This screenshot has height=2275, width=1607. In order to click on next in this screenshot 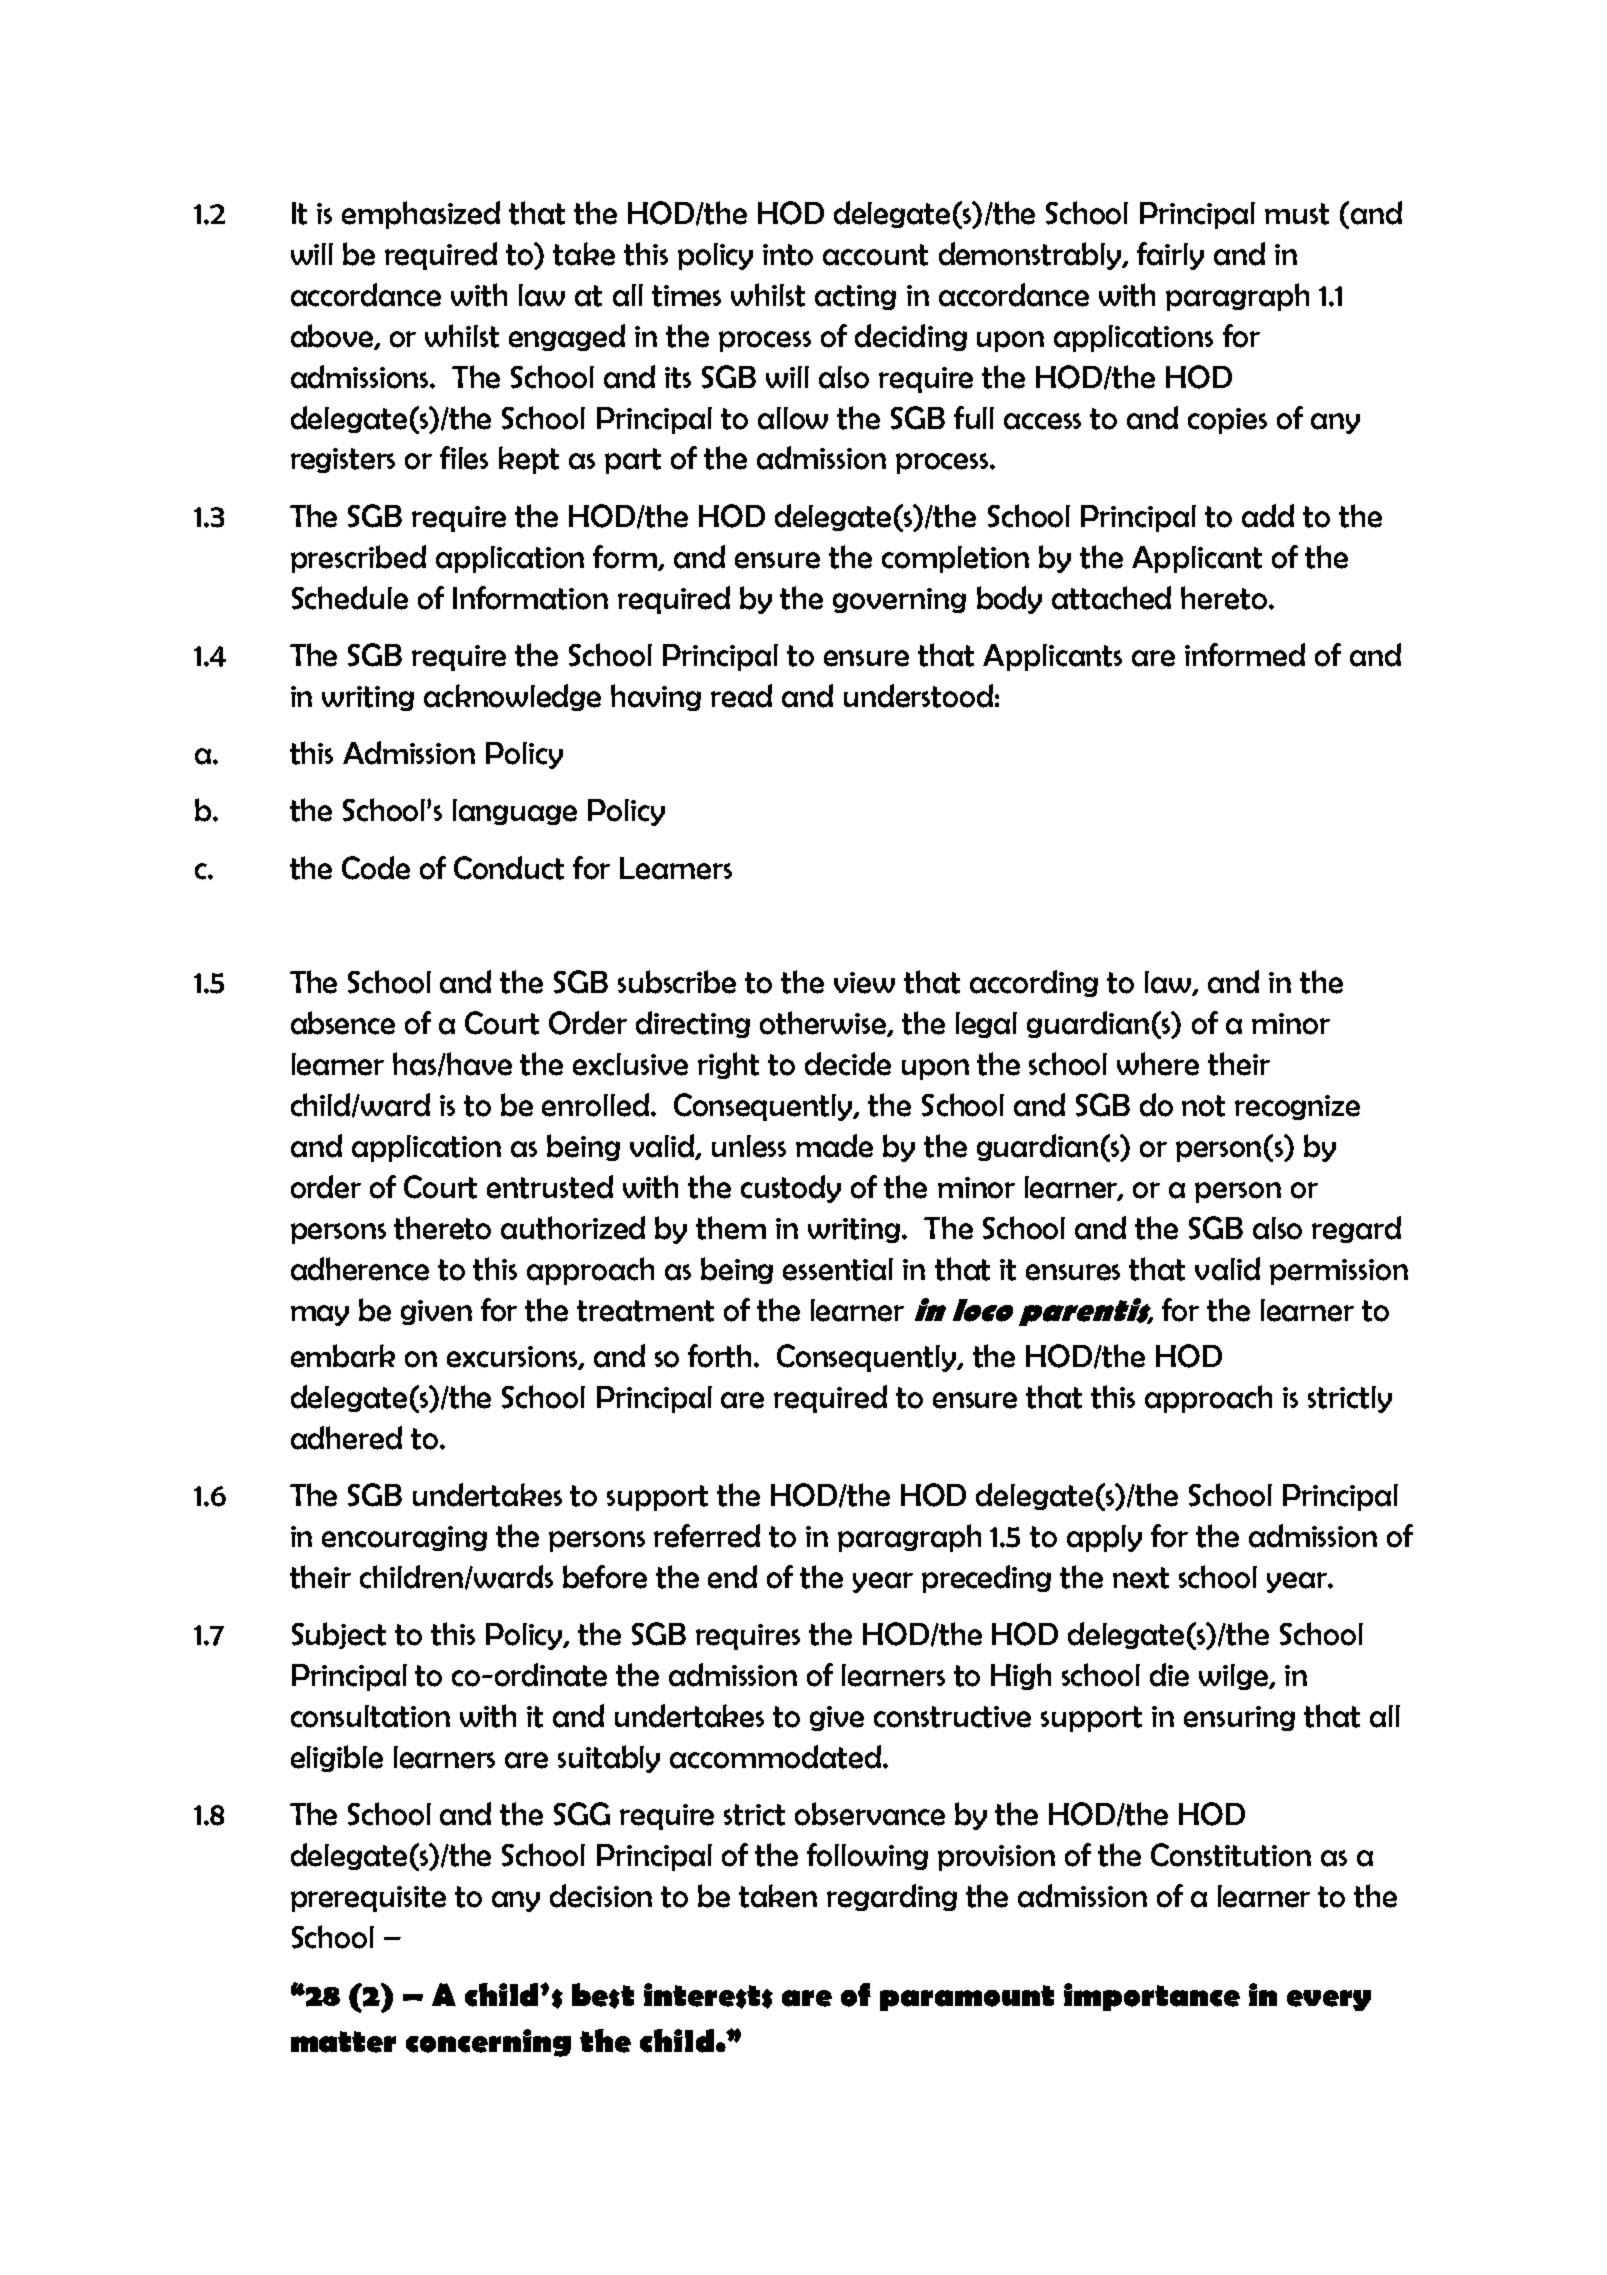, I will do `click(1141, 1578)`.
